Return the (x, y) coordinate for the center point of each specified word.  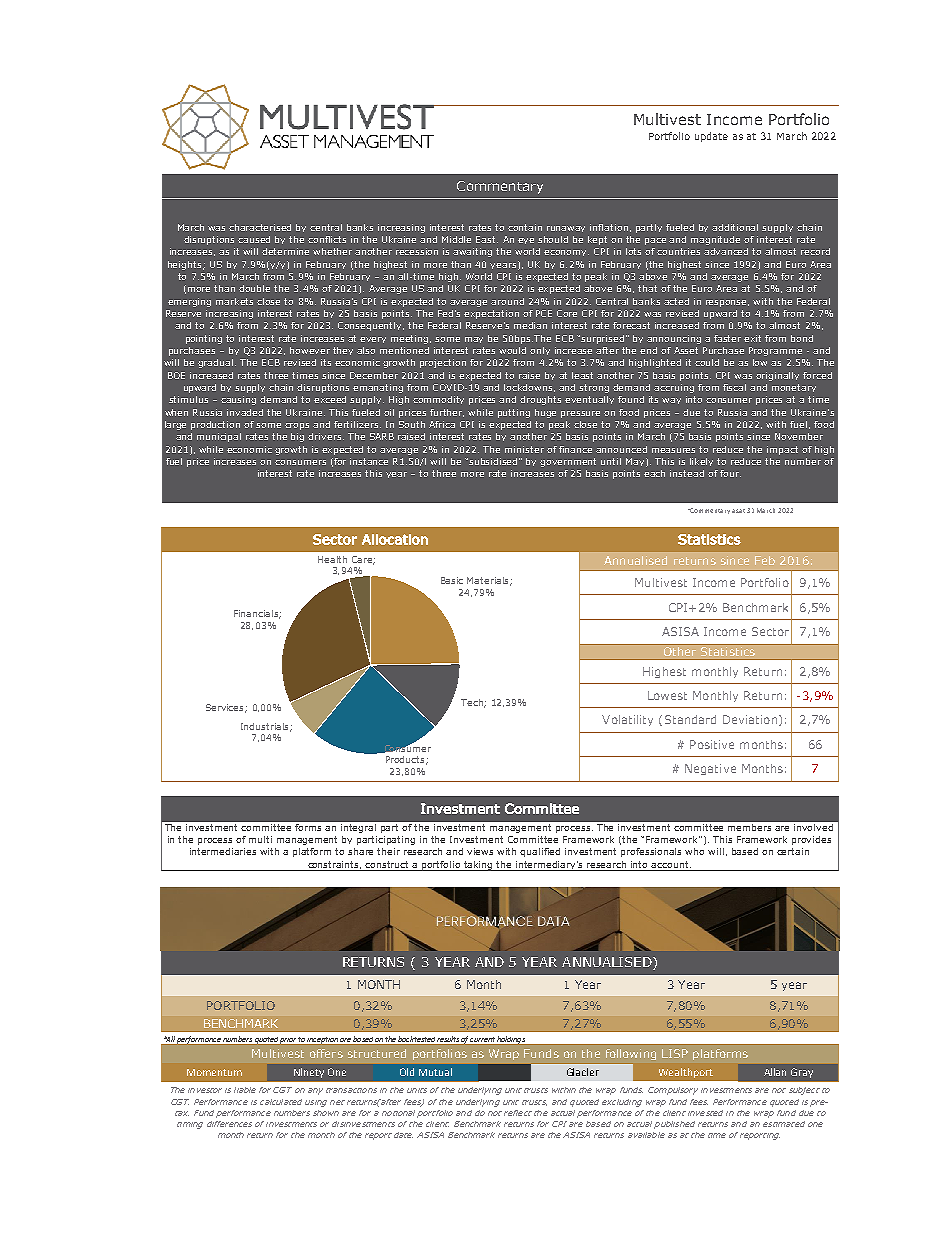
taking (479, 866)
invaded (245, 412)
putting (514, 413)
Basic (452, 580)
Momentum (214, 1072)
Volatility (627, 720)
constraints (334, 865)
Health (332, 559)
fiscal (734, 387)
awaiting (472, 252)
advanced (726, 251)
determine (285, 251)
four (730, 473)
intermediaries (223, 851)
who (694, 851)
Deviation (750, 719)
